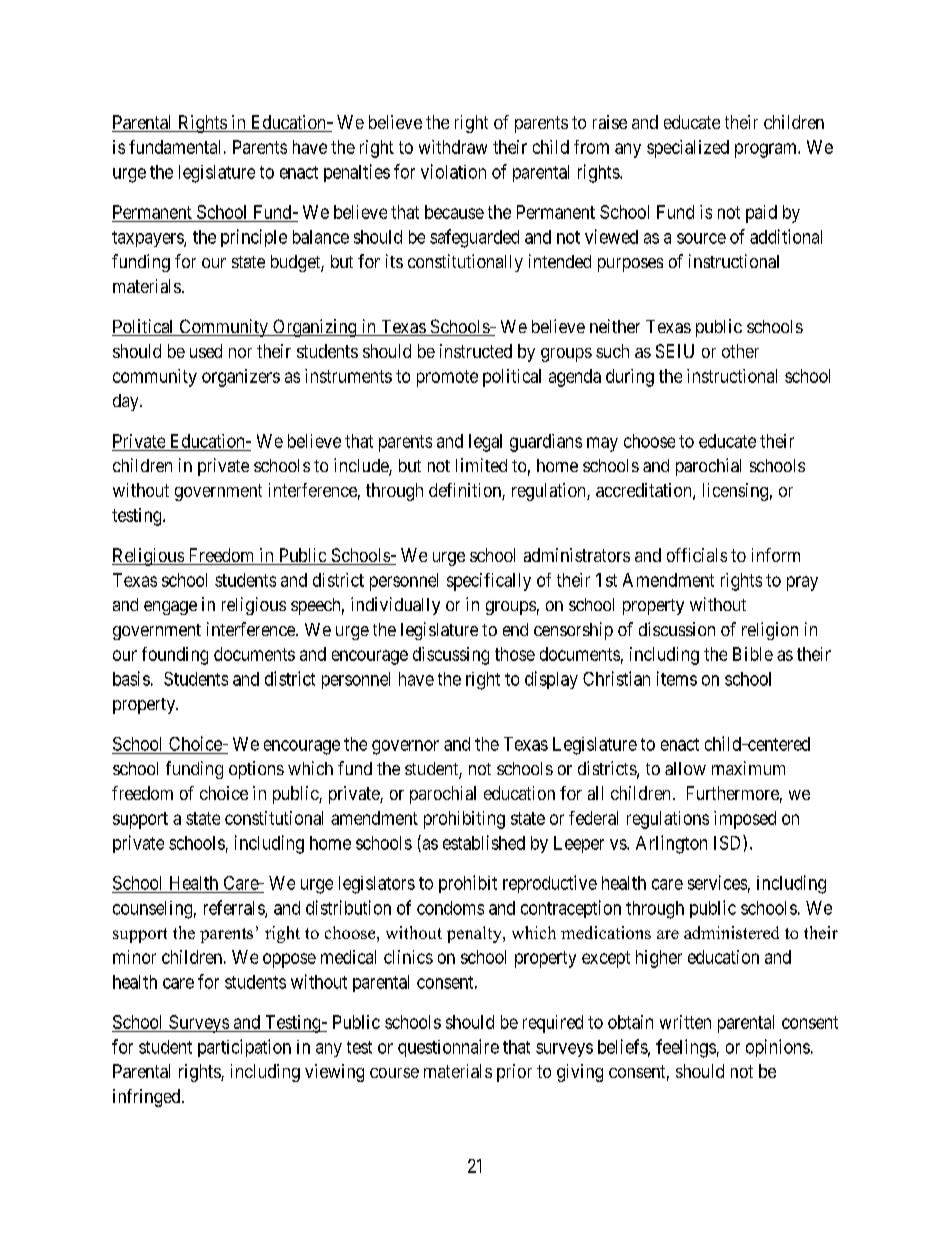 The width and height of the screenshot is (952, 1233). I want to click on principle, so click(254, 238).
